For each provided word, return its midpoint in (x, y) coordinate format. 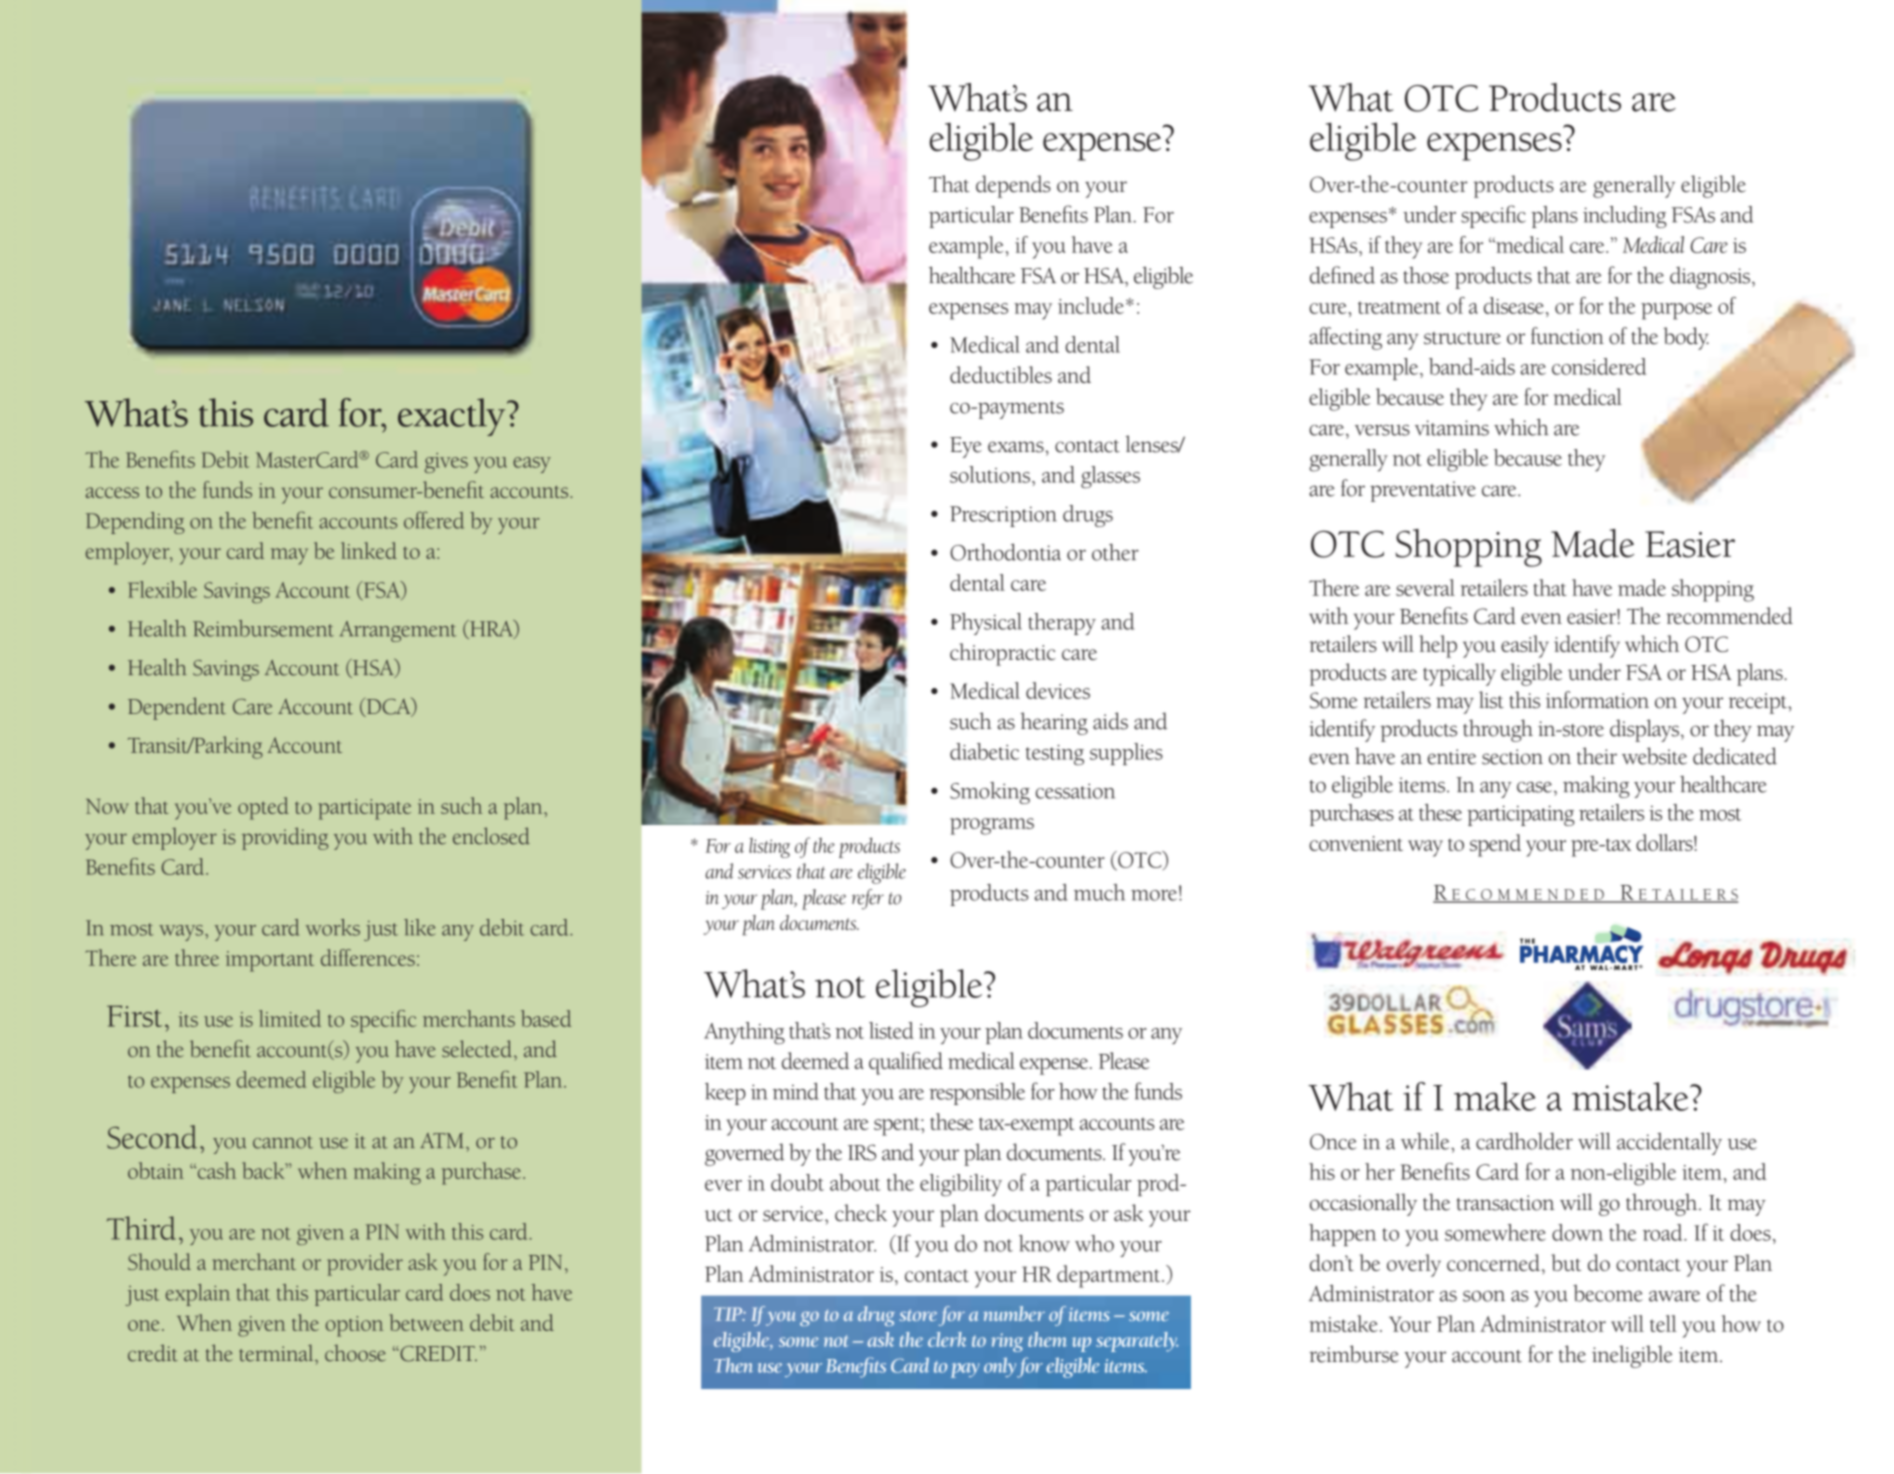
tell (1663, 1323)
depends (1013, 186)
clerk (947, 1339)
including (1625, 217)
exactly (453, 417)
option (354, 1326)
